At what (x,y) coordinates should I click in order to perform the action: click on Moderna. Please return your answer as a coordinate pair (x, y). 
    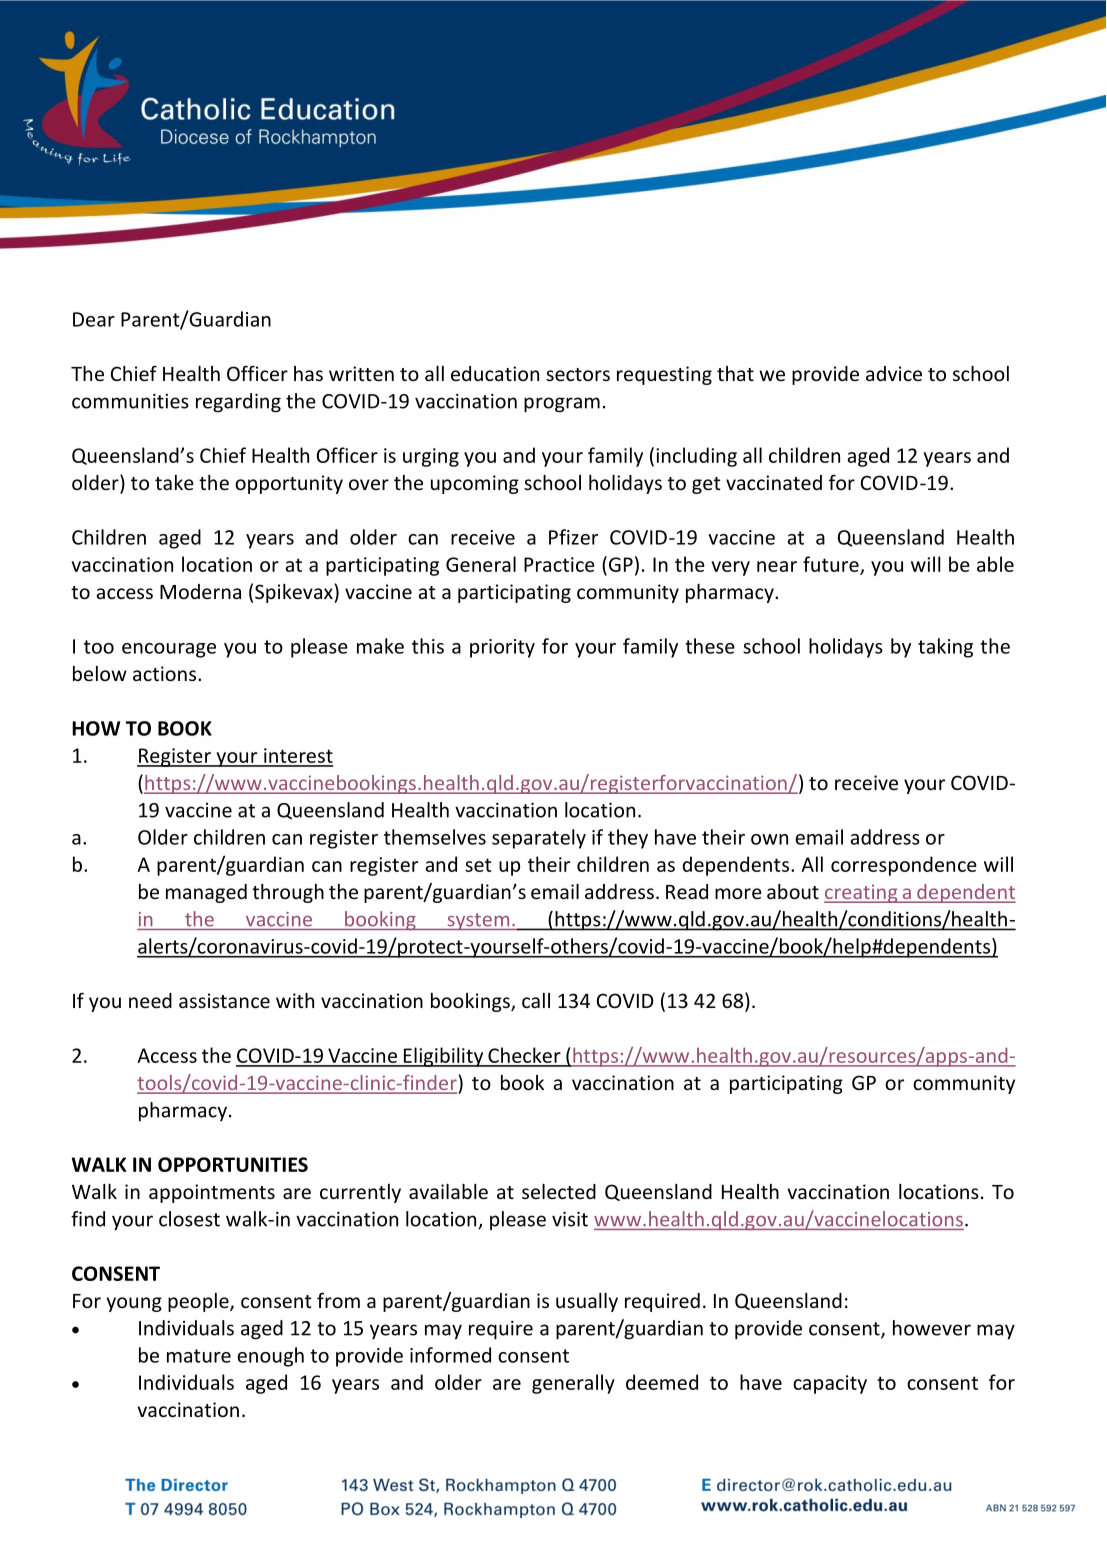
    Looking at the image, I should click on (200, 591).
